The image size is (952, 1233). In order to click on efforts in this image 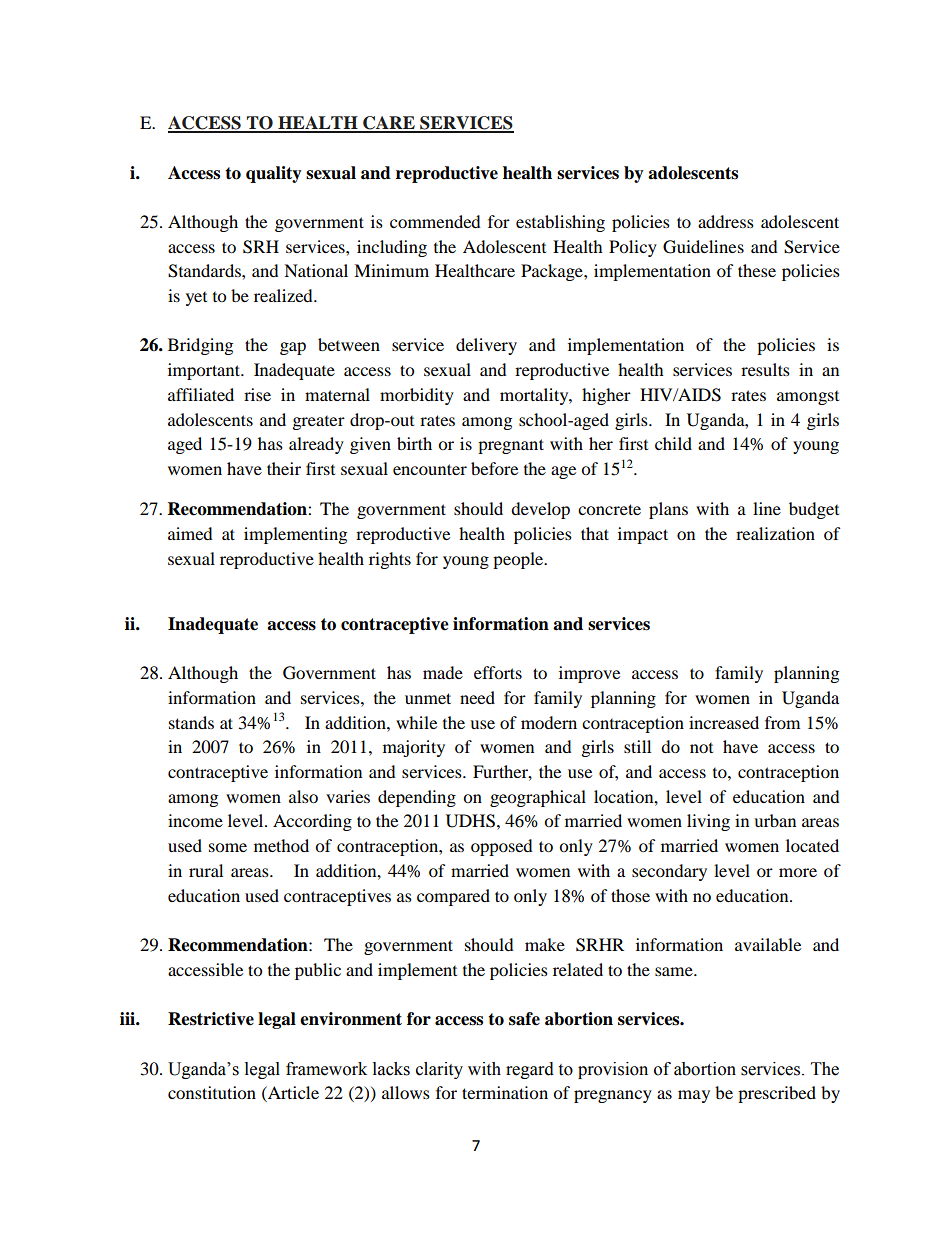, I will do `click(498, 672)`.
